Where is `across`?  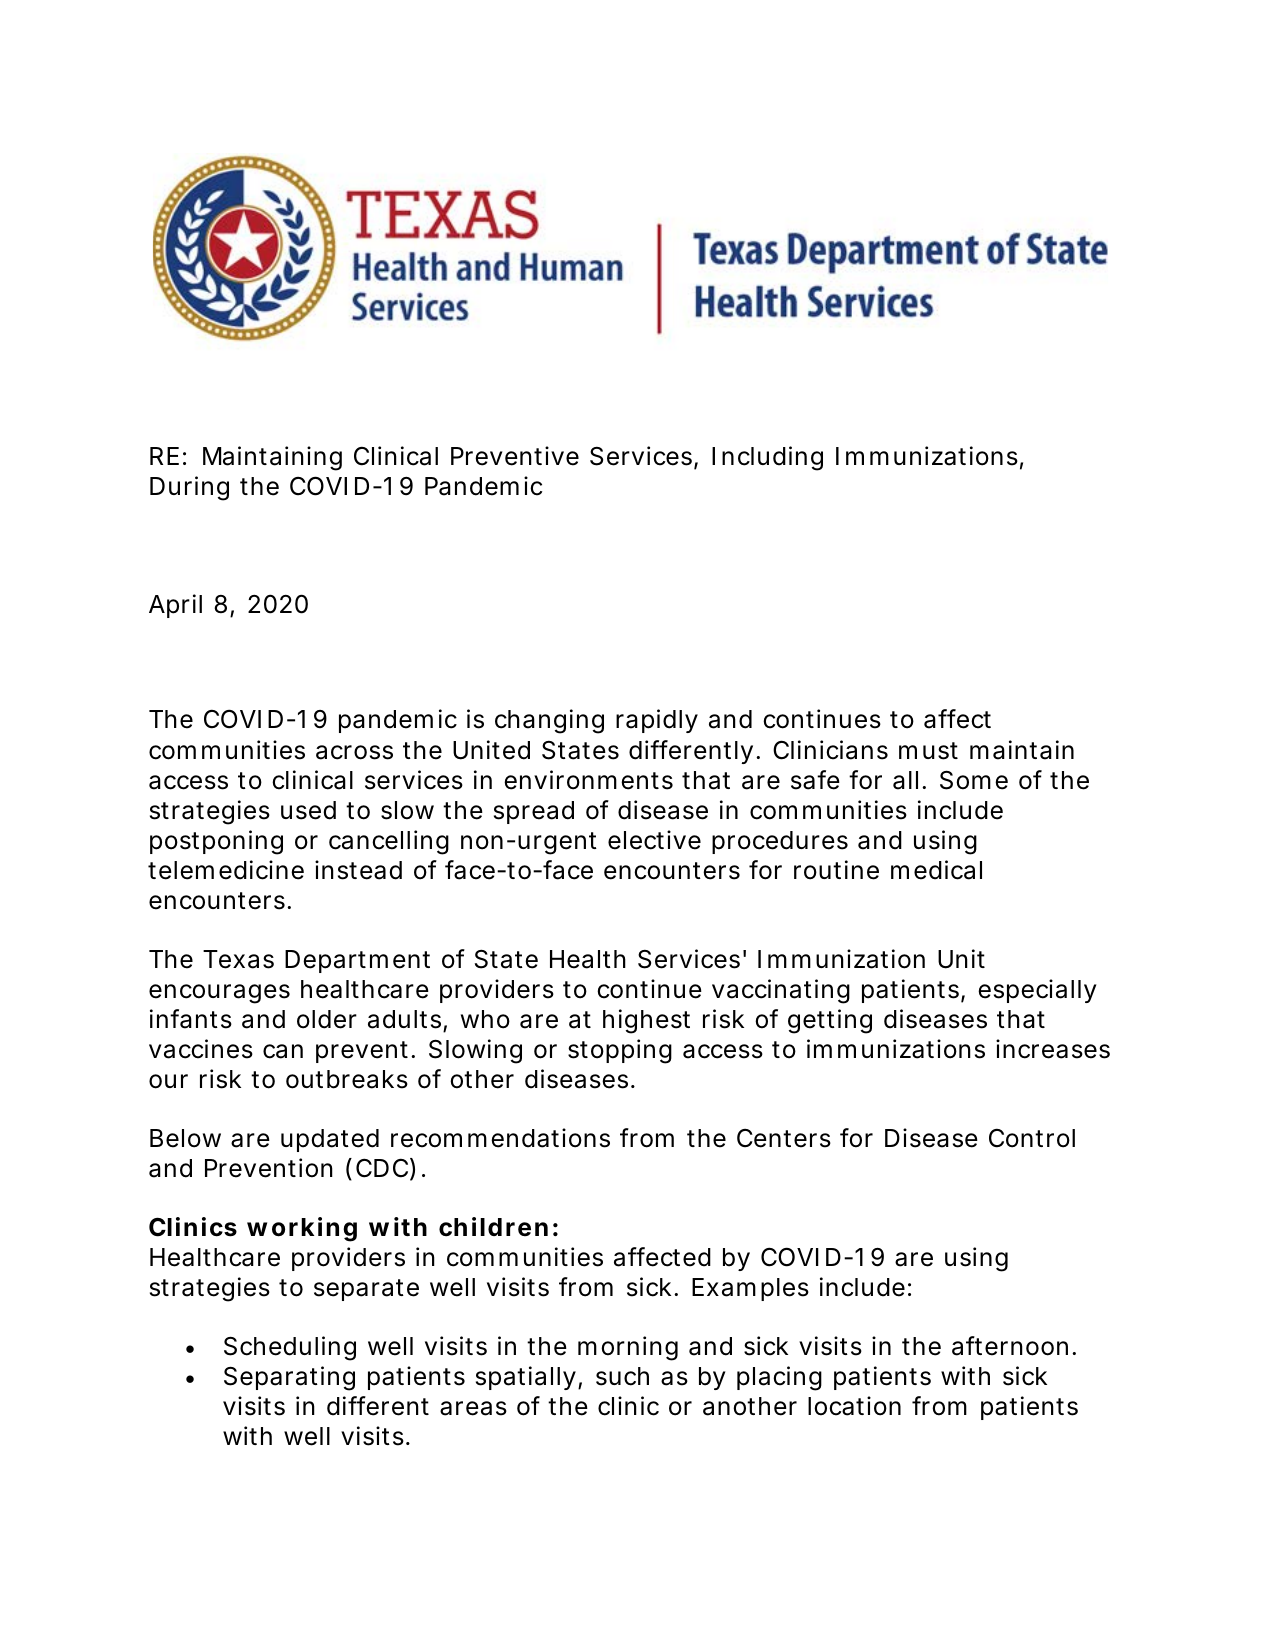 across is located at coordinates (354, 752).
